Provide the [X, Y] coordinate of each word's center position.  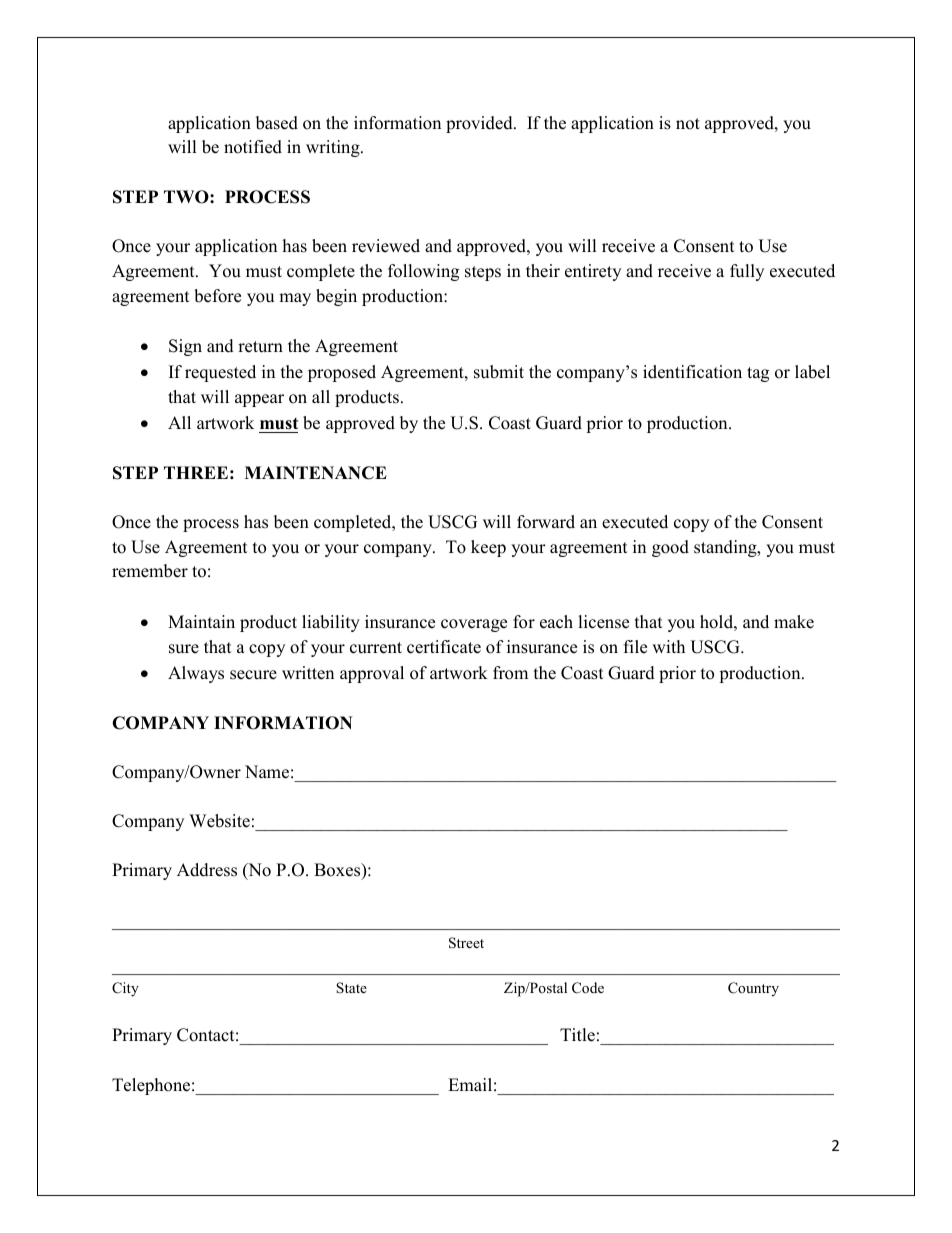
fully [747, 272]
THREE [196, 472]
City [125, 989]
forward [546, 522]
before [217, 296]
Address [207, 870]
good [670, 548]
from [510, 673]
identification [692, 372]
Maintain [201, 621]
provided [480, 124]
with [668, 646]
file [635, 647]
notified [253, 147]
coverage [474, 625]
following [423, 272]
